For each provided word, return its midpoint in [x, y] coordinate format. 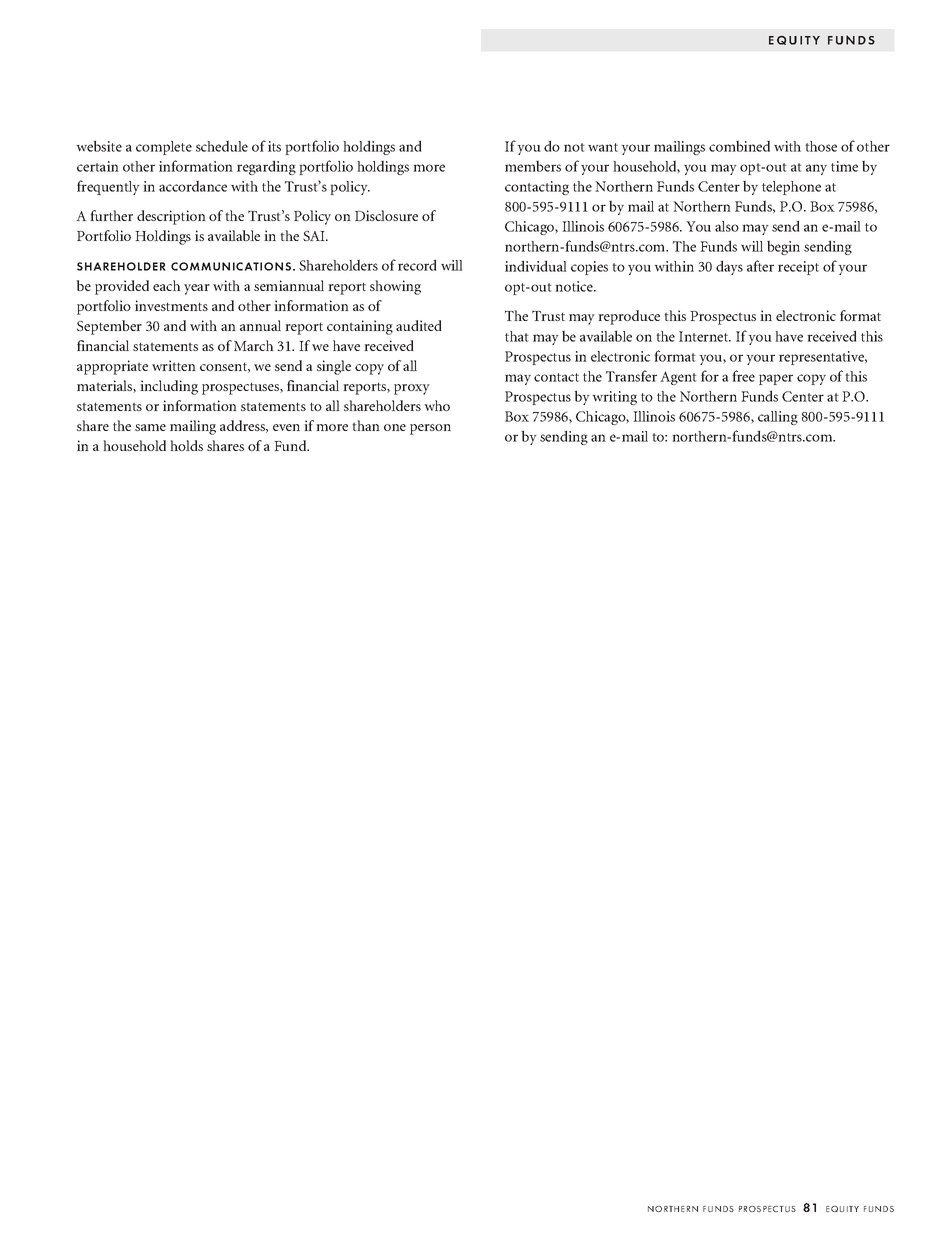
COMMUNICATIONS [232, 266]
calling [778, 418]
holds [186, 445]
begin [783, 247]
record [417, 265]
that [517, 336]
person [430, 429]
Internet [705, 336]
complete [164, 148]
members [533, 166]
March [254, 345]
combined [739, 146]
